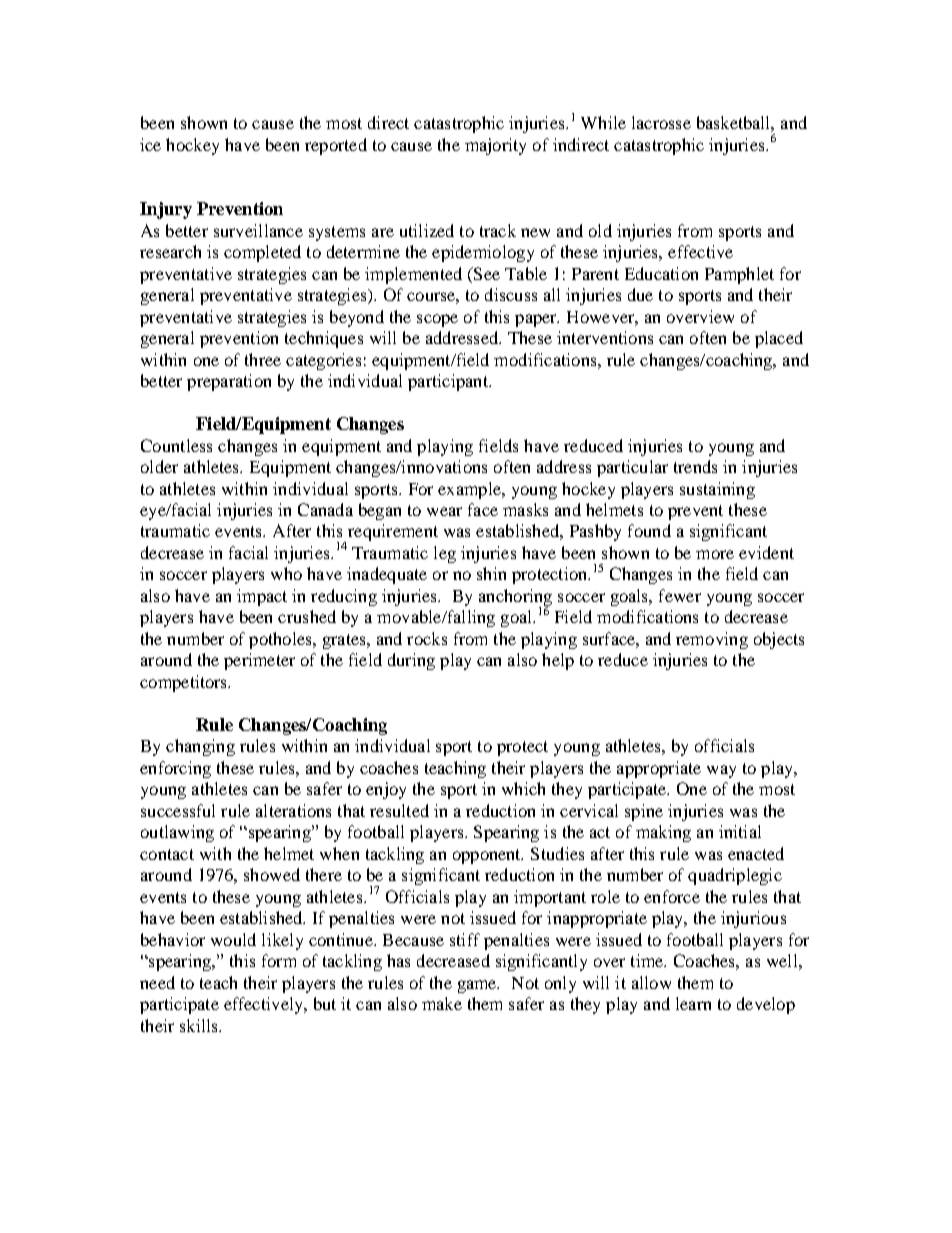 This screenshot has width=952, height=1233. I want to click on learn, so click(693, 1003).
